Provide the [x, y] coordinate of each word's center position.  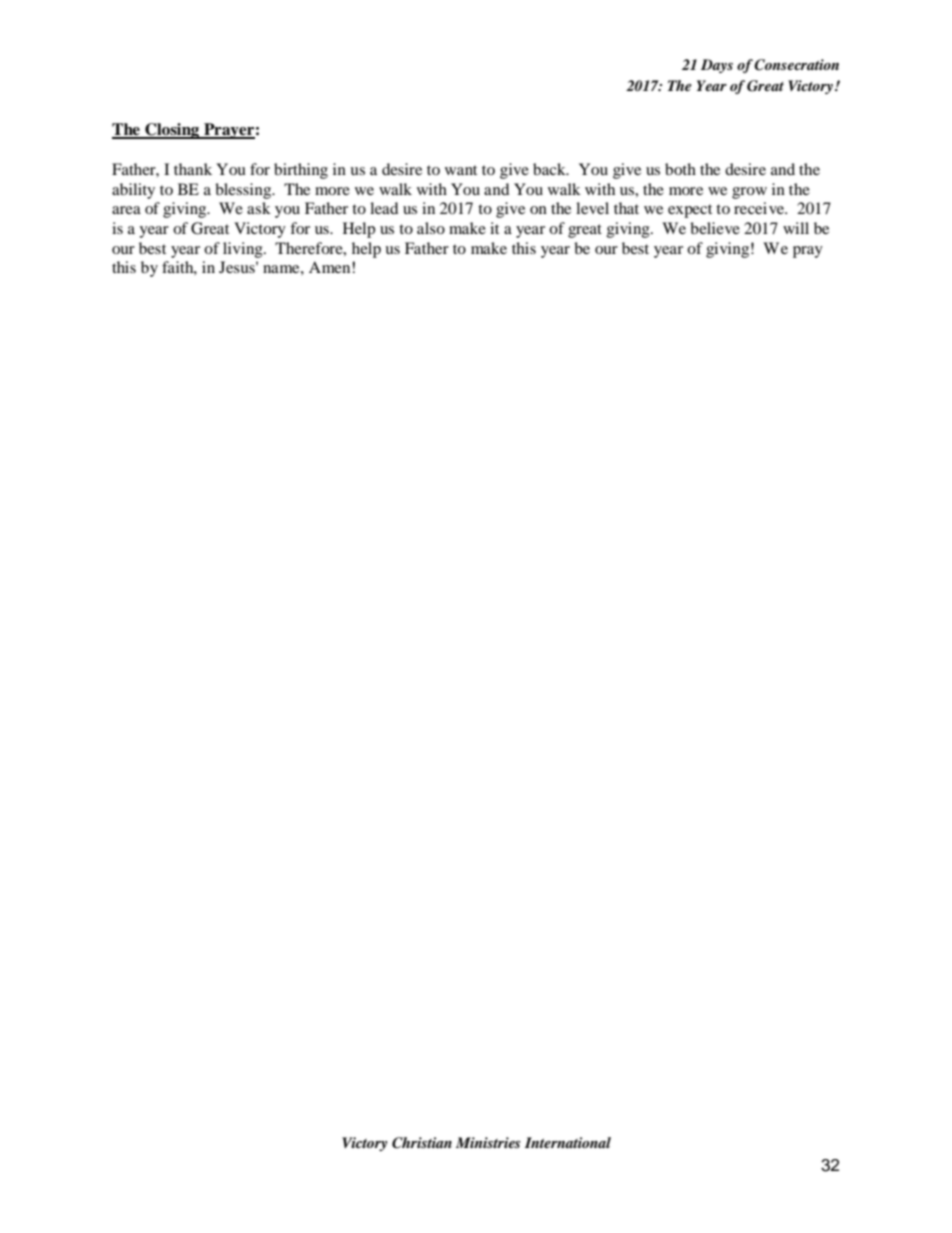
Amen [331, 267]
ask [259, 208]
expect [690, 211]
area [126, 210]
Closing [172, 131]
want [461, 170]
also [431, 228]
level [592, 208]
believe [715, 228]
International [568, 1142]
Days [717, 66]
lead [384, 208]
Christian [422, 1143]
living [244, 250]
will [796, 228]
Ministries [488, 1142]
